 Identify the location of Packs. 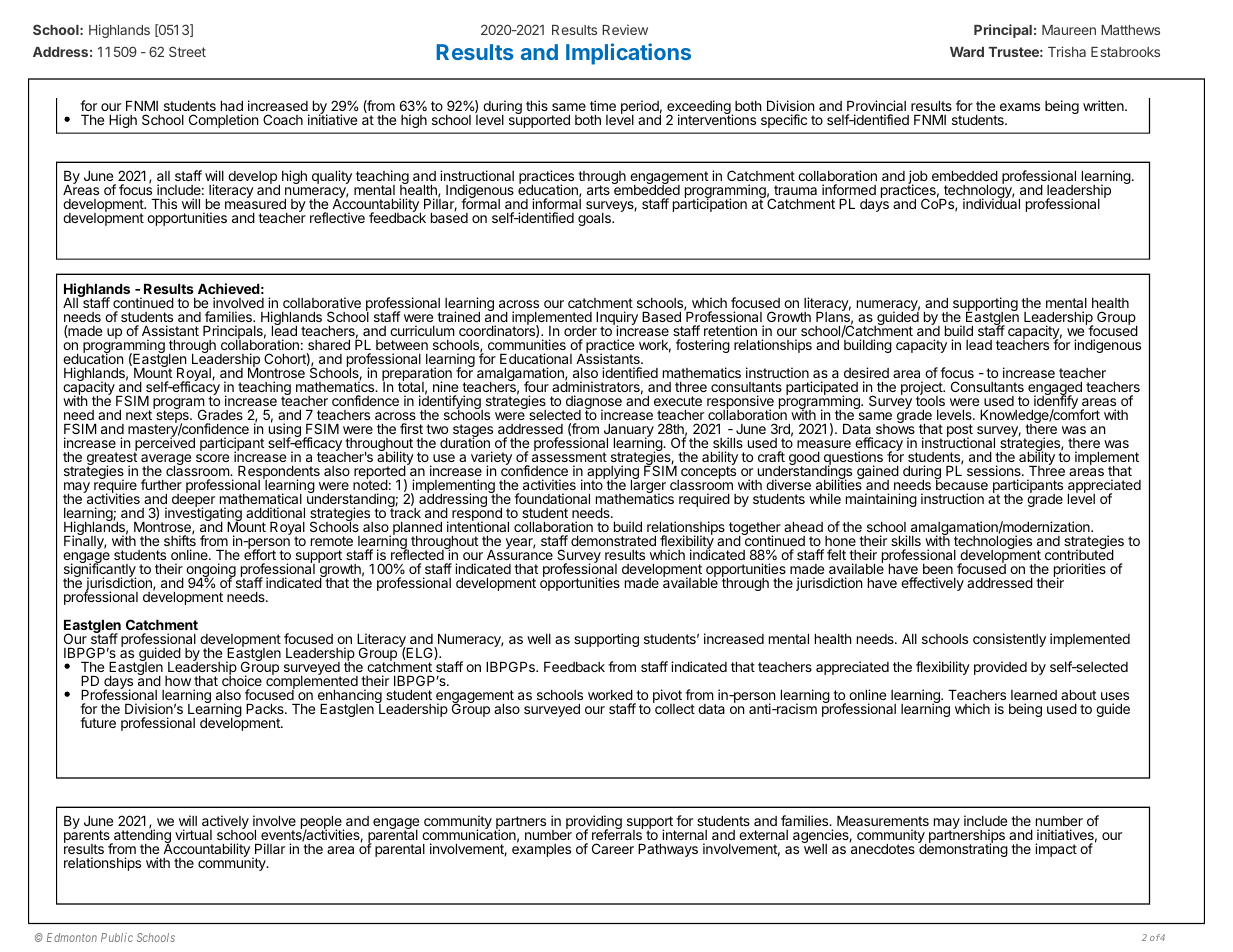
(266, 709).
